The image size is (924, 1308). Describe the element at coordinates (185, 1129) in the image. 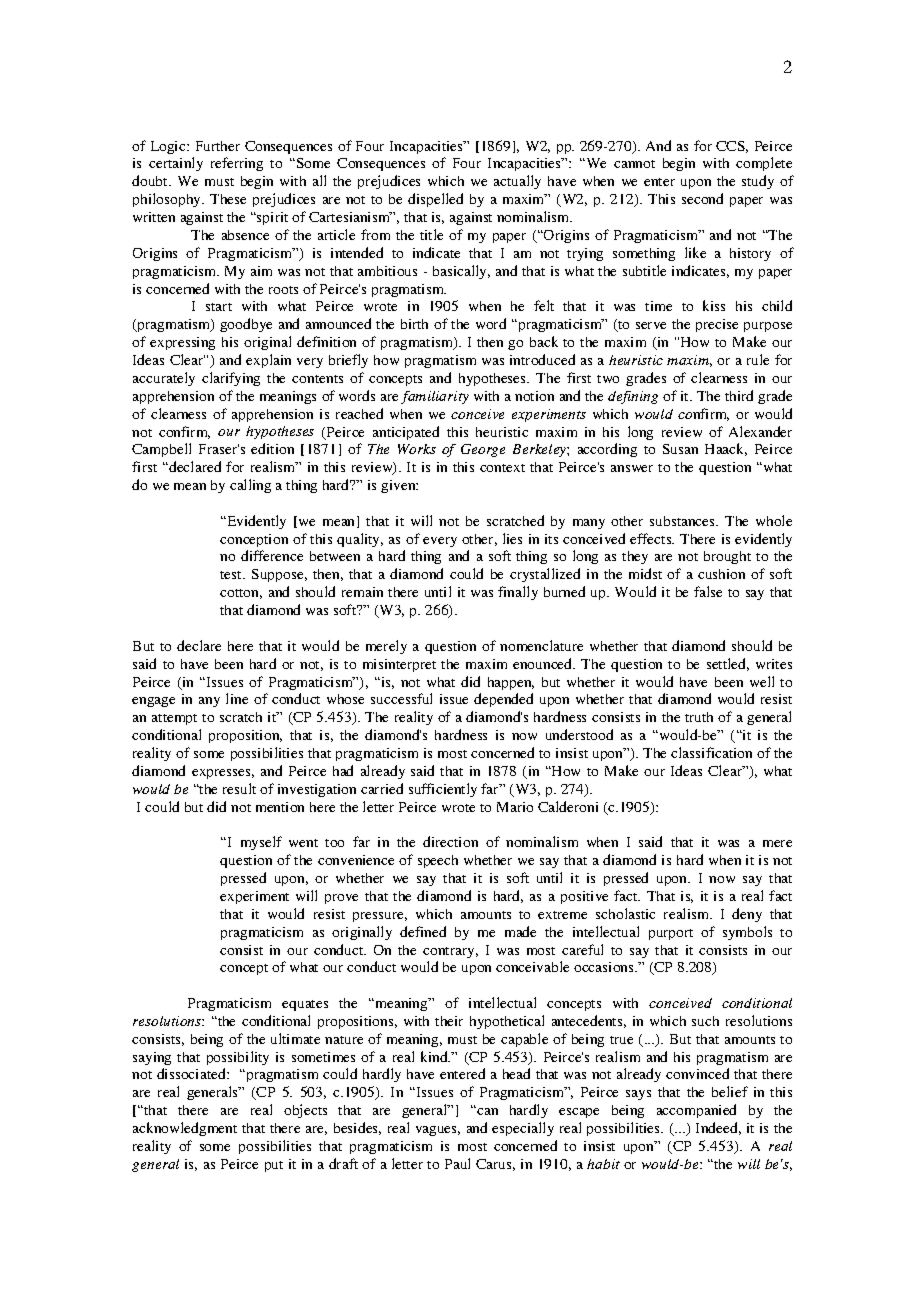

I see `acknowledgment` at that location.
